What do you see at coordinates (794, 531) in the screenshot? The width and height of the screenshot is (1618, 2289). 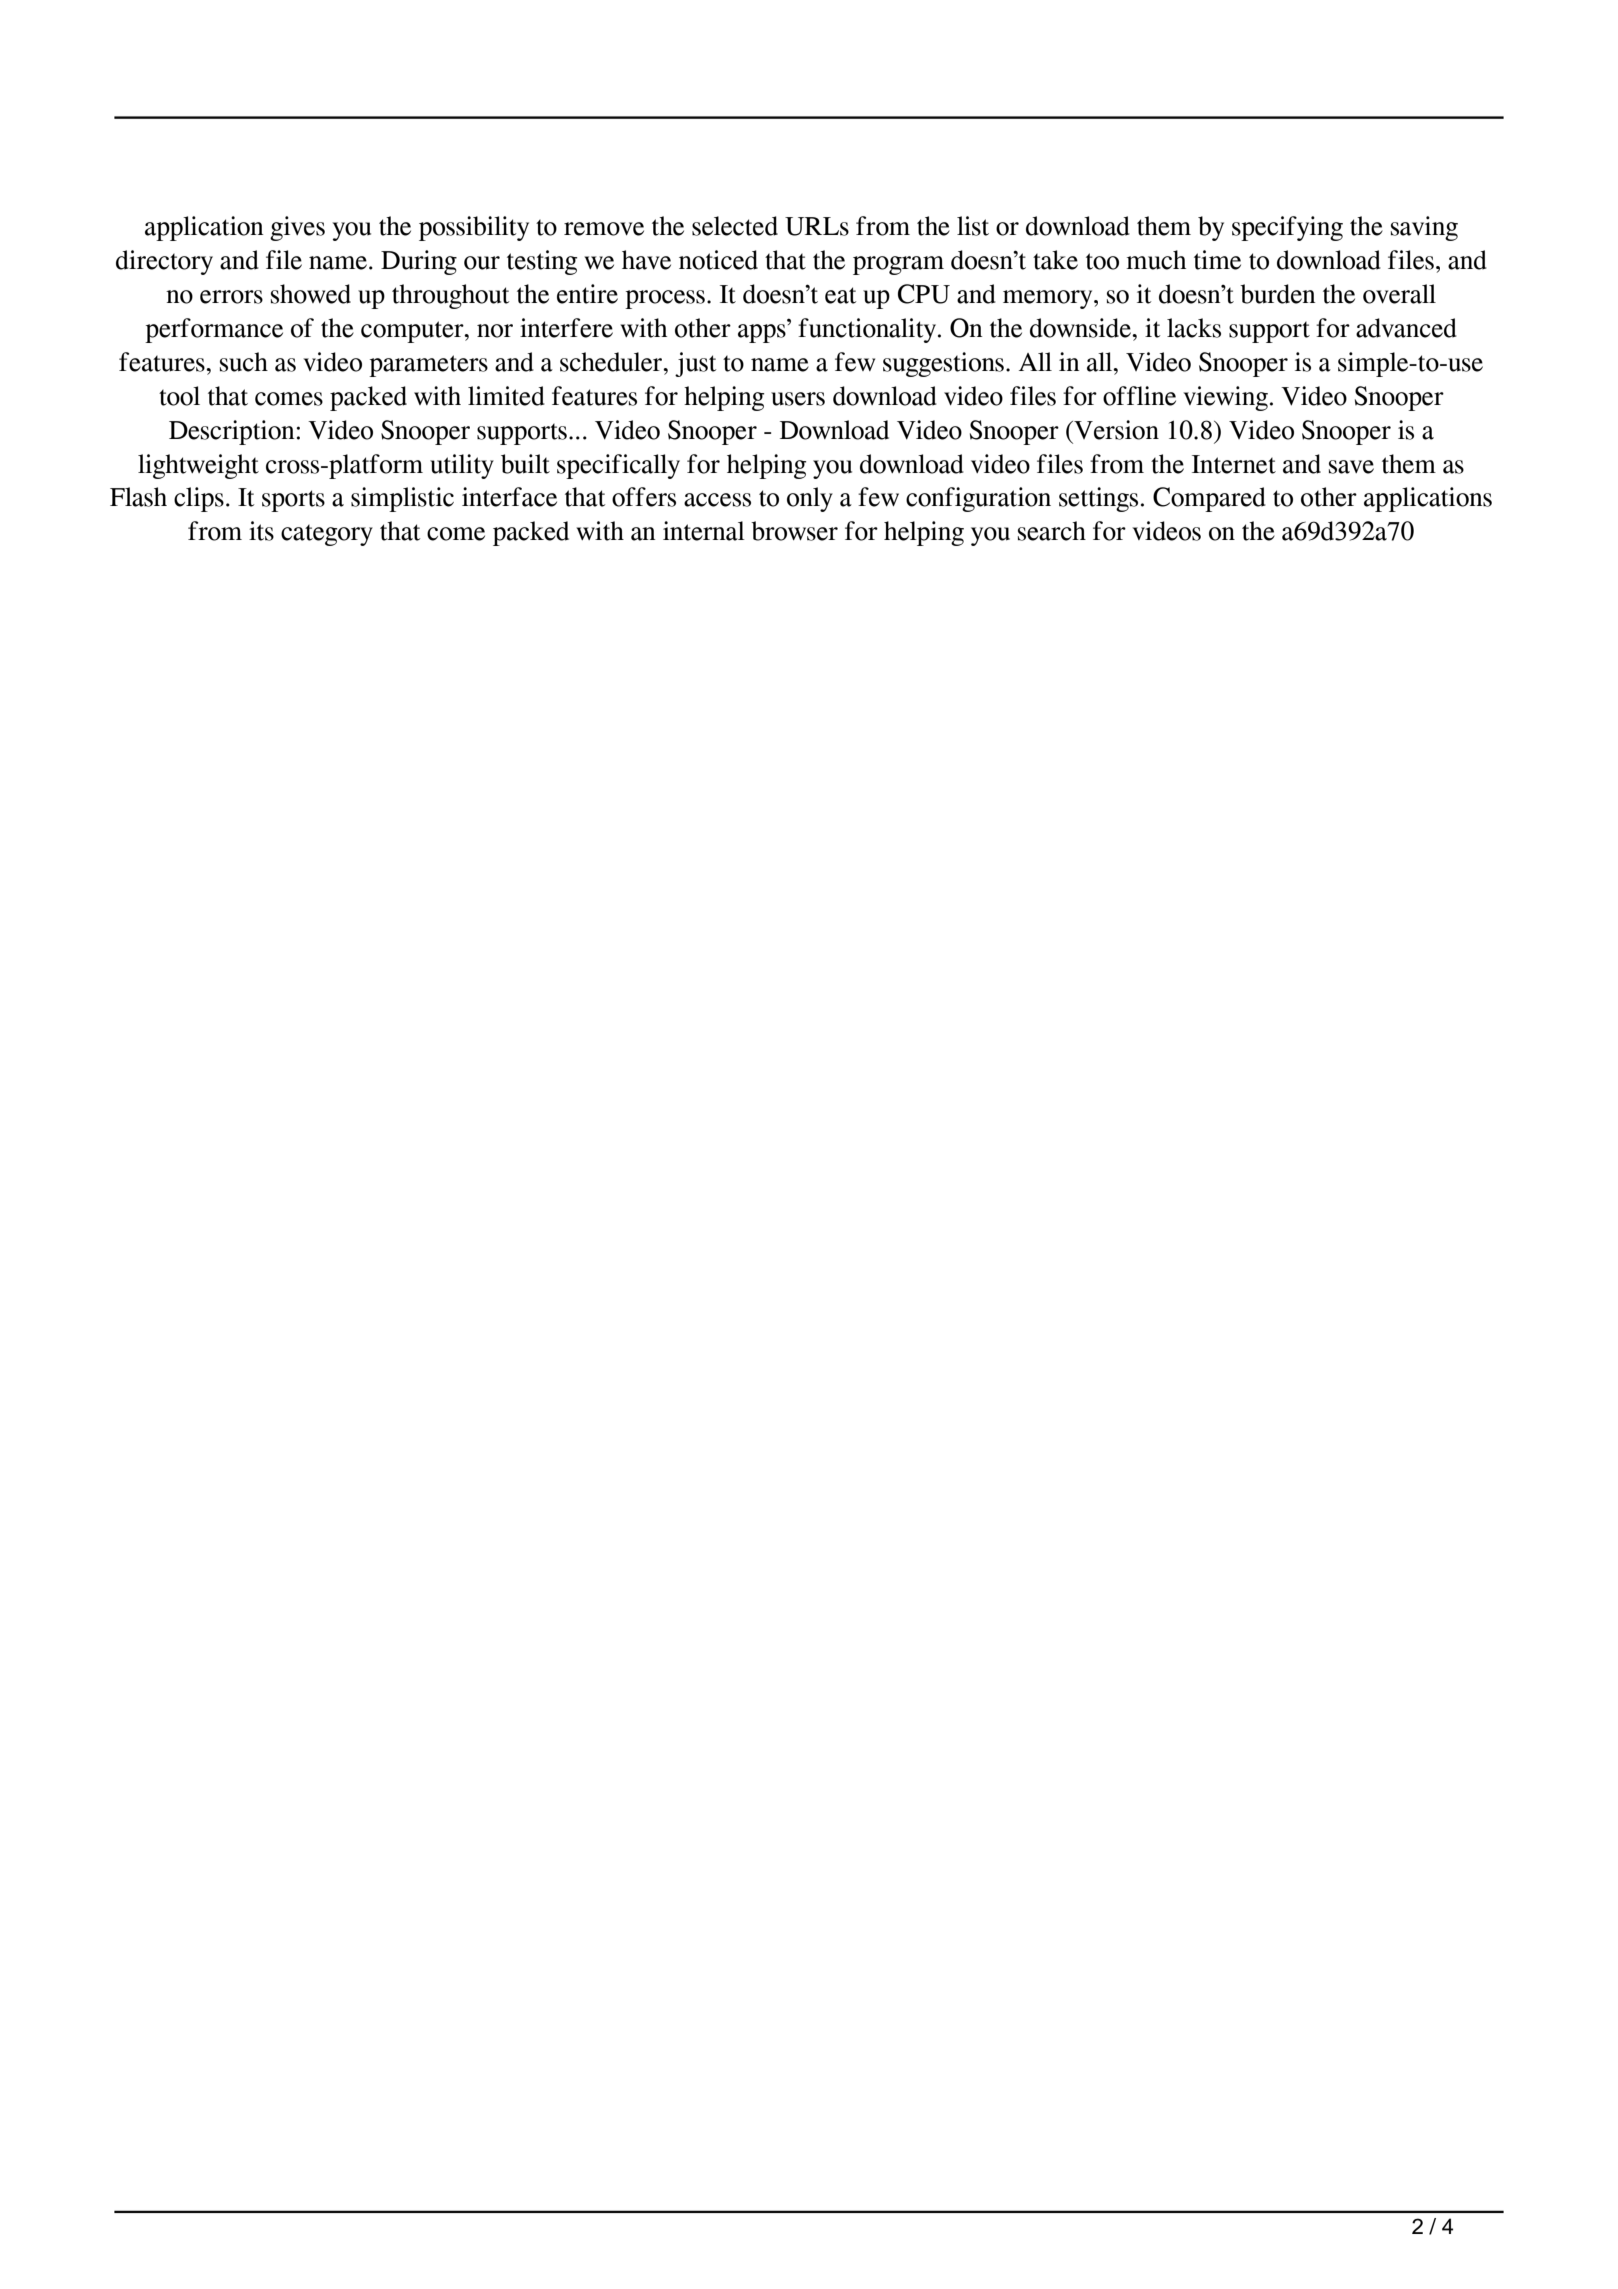 I see `browser` at bounding box center [794, 531].
